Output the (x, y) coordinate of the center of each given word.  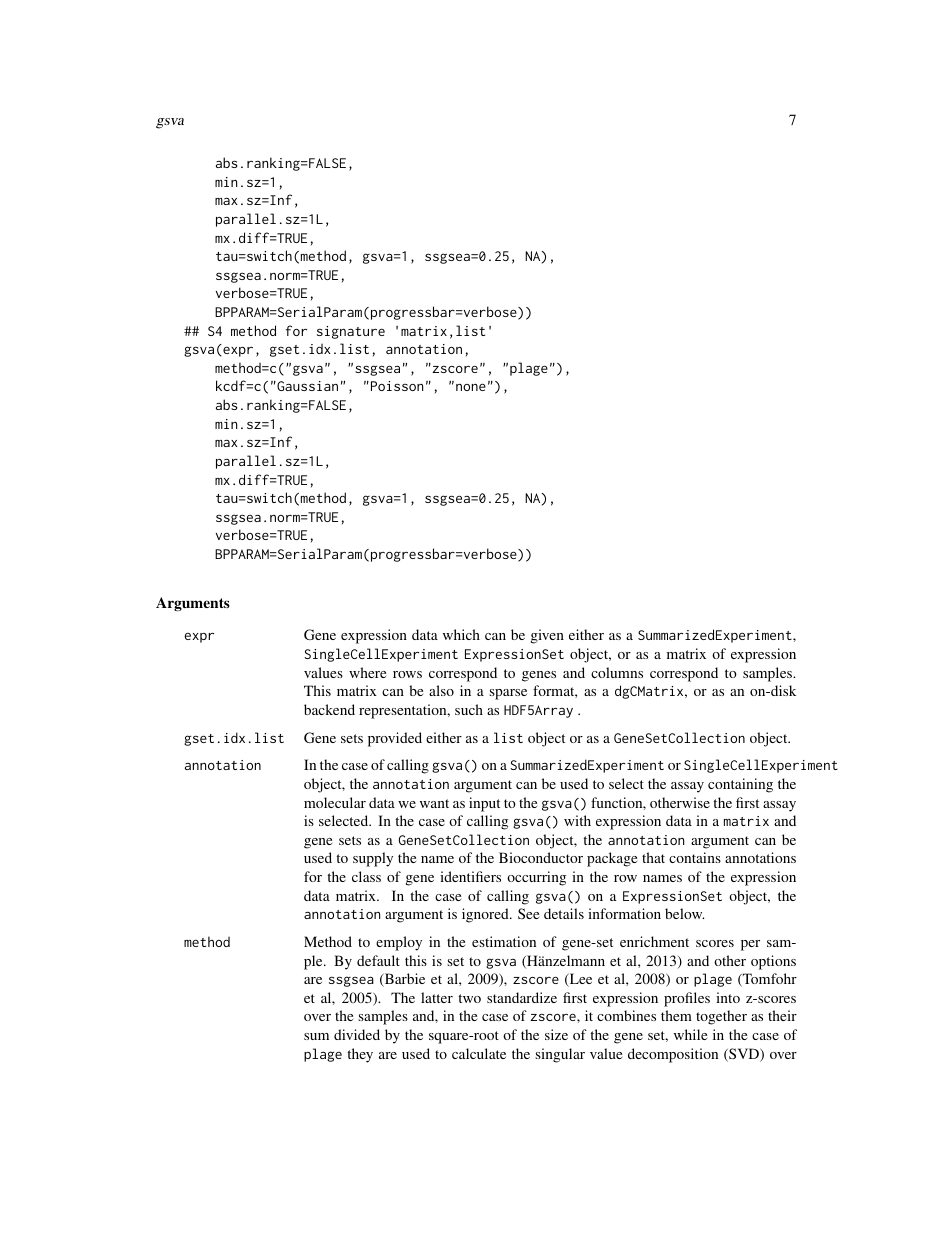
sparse (508, 694)
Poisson (397, 386)
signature (351, 332)
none (471, 387)
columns (617, 672)
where (367, 672)
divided (357, 1034)
